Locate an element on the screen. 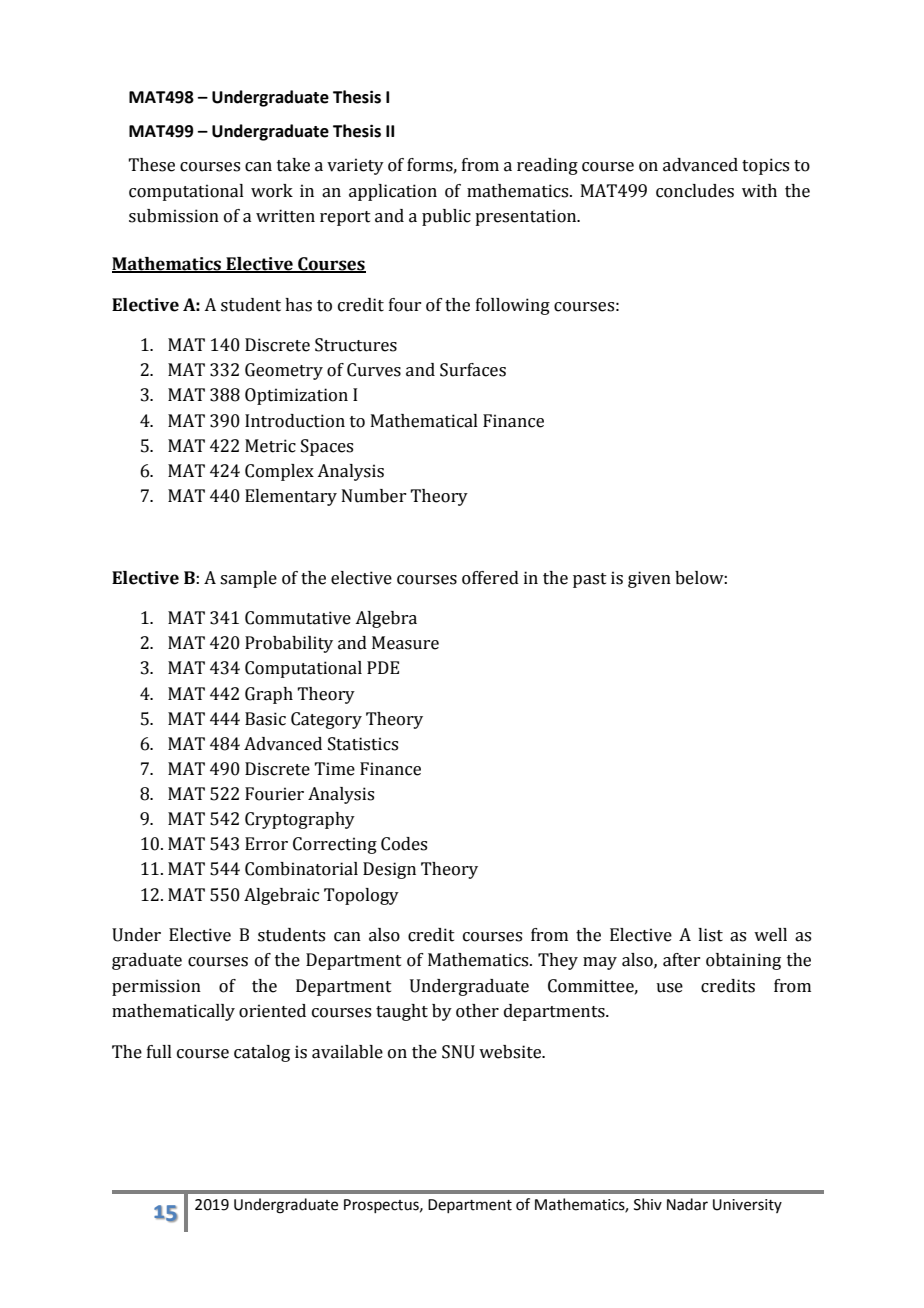 Image resolution: width=924 pixels, height=1308 pixels. Measure is located at coordinates (405, 643).
